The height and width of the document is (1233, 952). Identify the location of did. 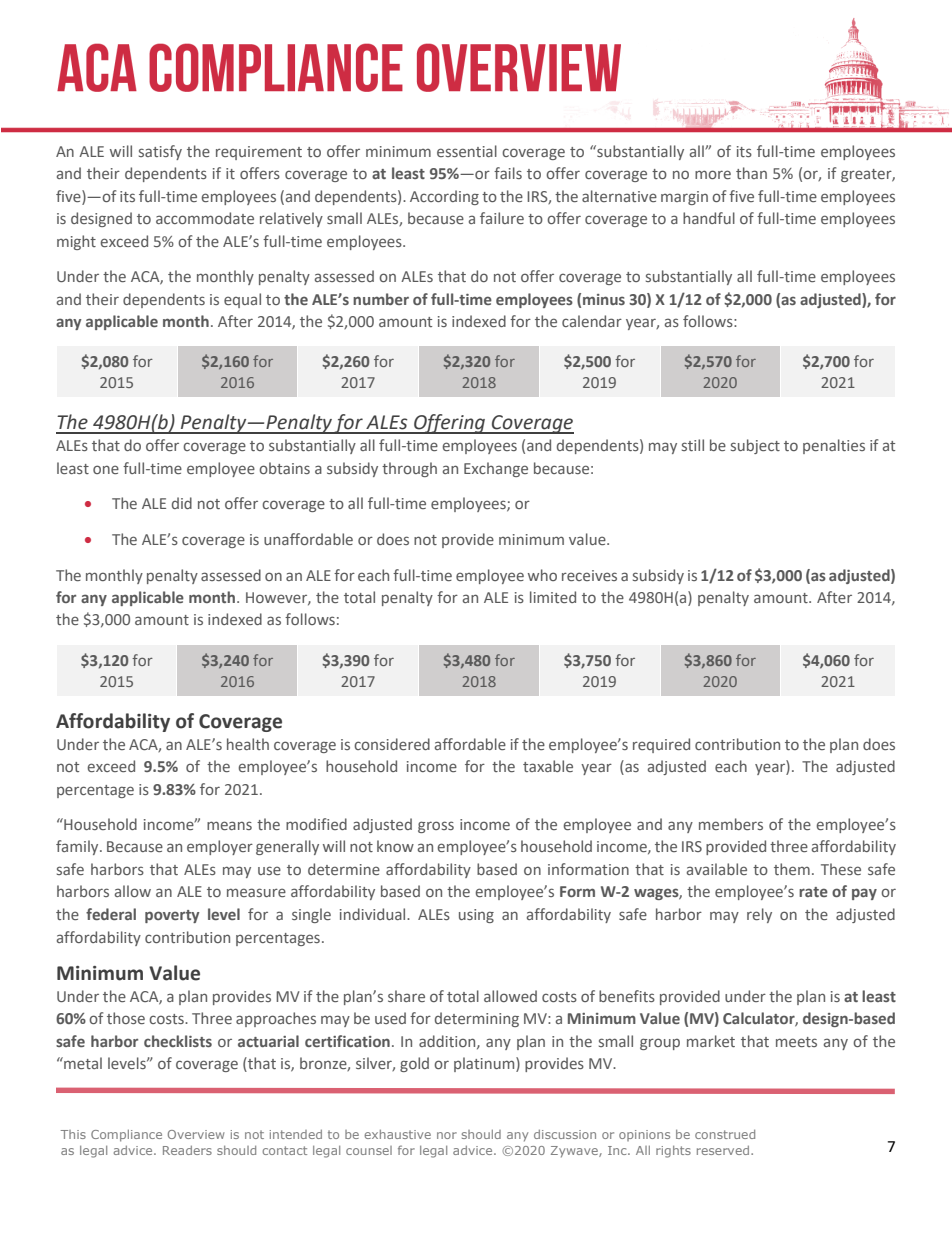
(182, 503).
